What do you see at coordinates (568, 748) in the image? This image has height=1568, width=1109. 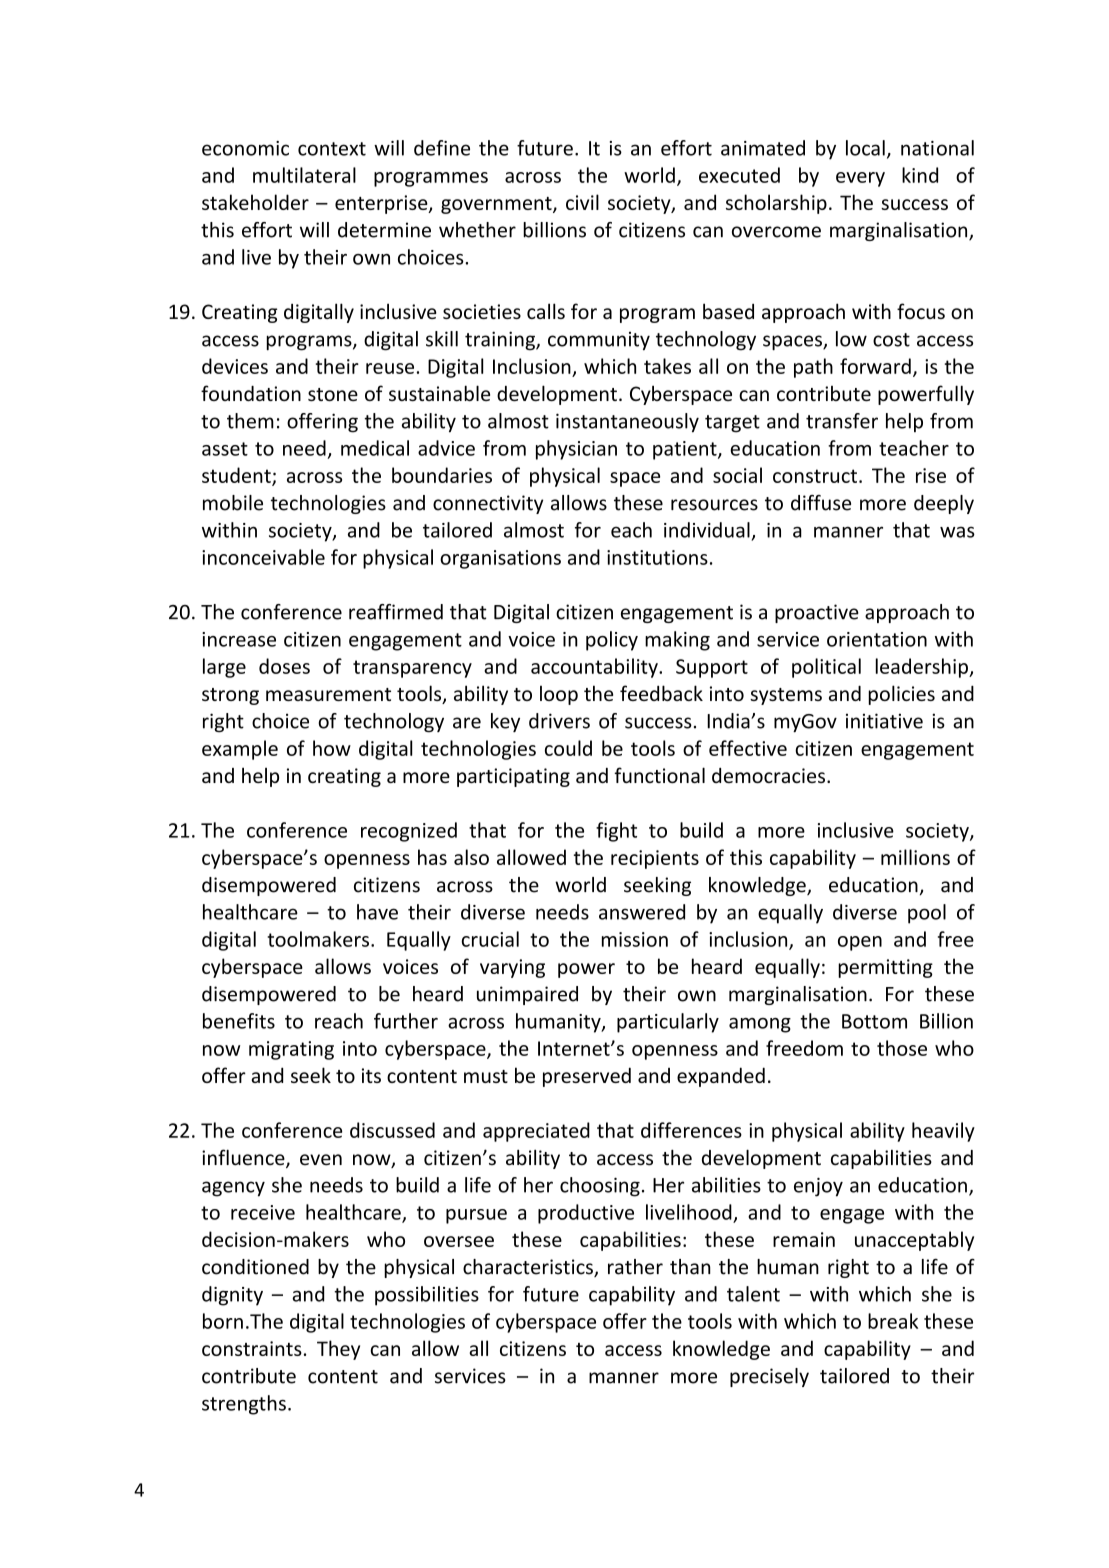 I see `could` at bounding box center [568, 748].
